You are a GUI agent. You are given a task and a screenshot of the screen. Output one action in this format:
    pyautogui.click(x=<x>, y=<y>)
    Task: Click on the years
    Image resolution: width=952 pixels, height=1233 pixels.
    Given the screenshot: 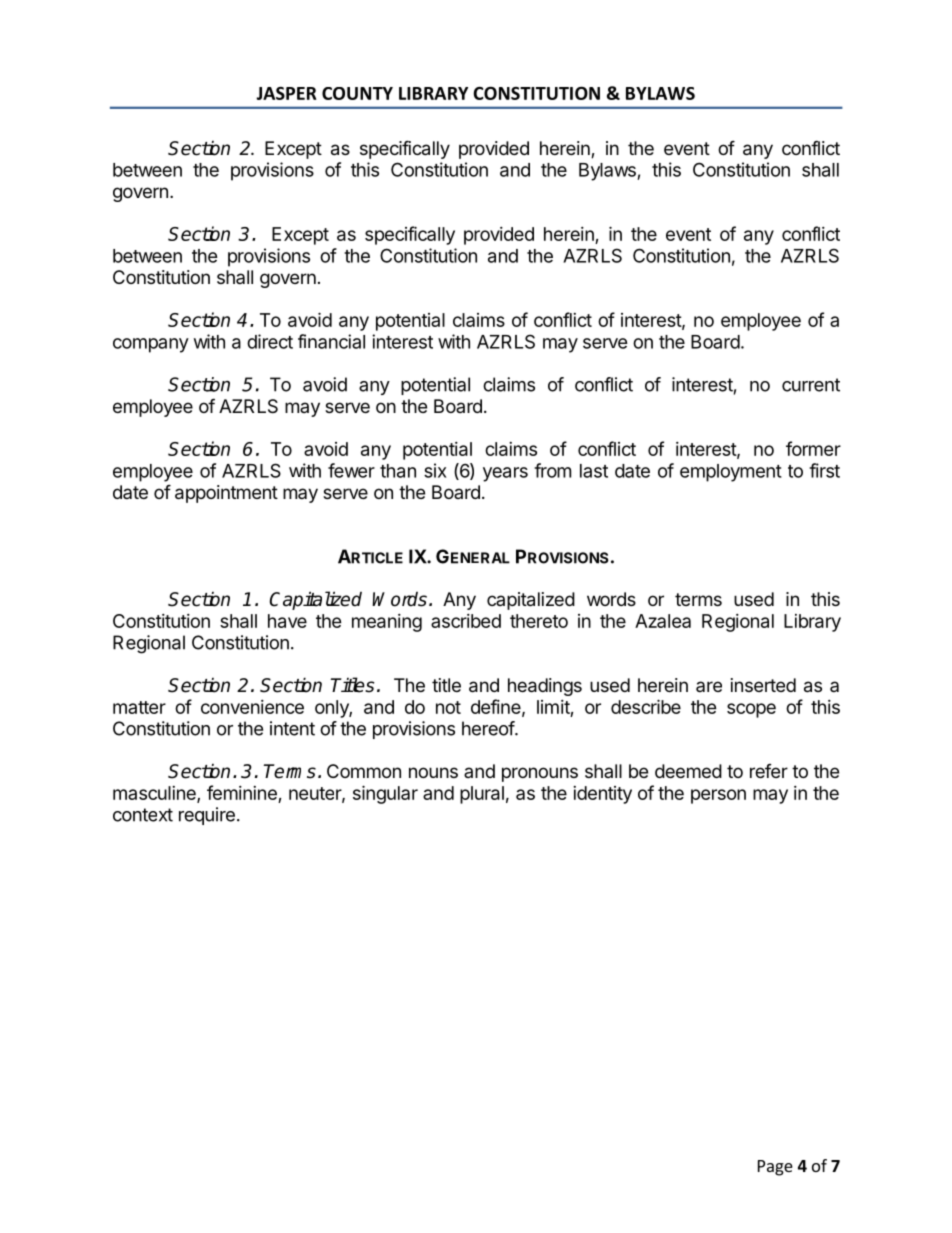 What is the action you would take?
    pyautogui.click(x=505, y=474)
